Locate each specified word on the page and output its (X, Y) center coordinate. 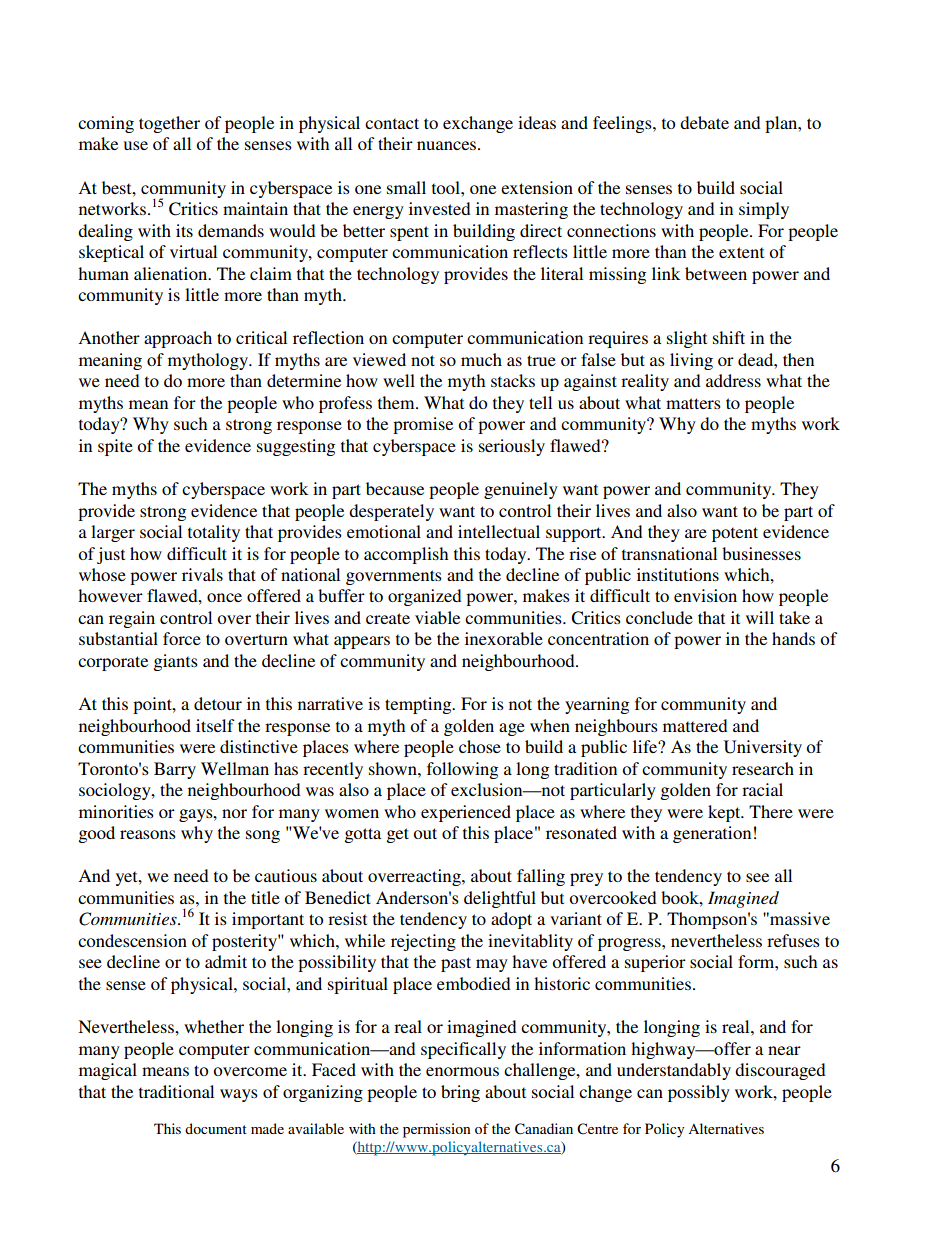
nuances (448, 145)
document (216, 1128)
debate (704, 122)
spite (115, 447)
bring (460, 1093)
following (462, 770)
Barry (175, 770)
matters (693, 403)
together (169, 124)
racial (762, 789)
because (395, 488)
